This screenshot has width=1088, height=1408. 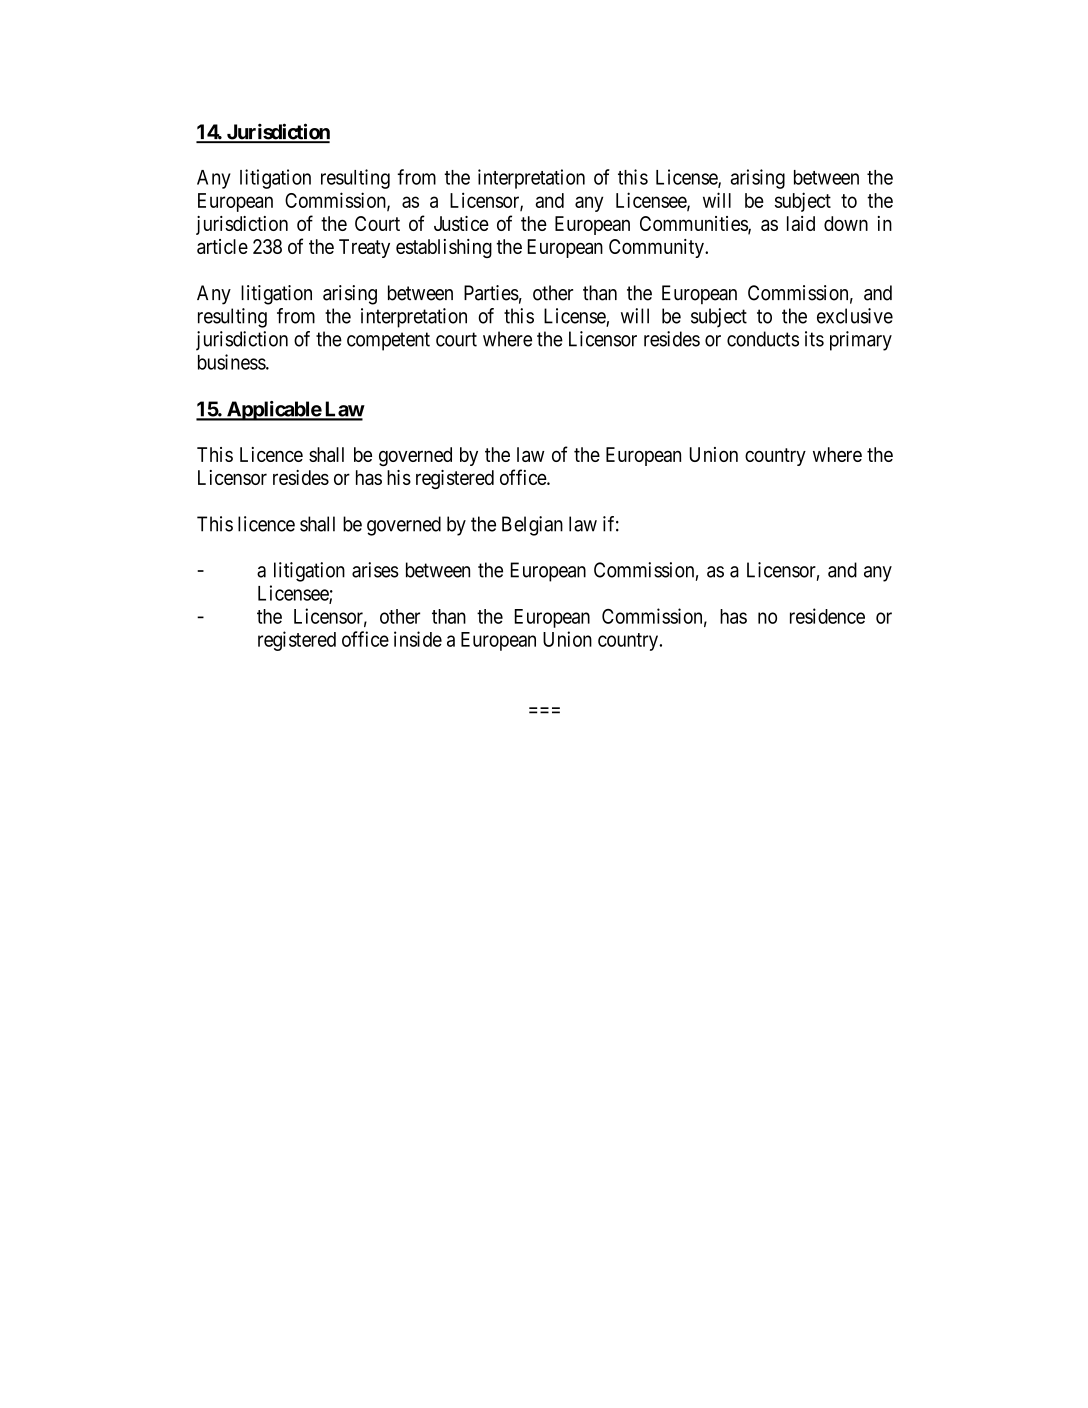 What do you see at coordinates (532, 526) in the screenshot?
I see `Belgian` at bounding box center [532, 526].
